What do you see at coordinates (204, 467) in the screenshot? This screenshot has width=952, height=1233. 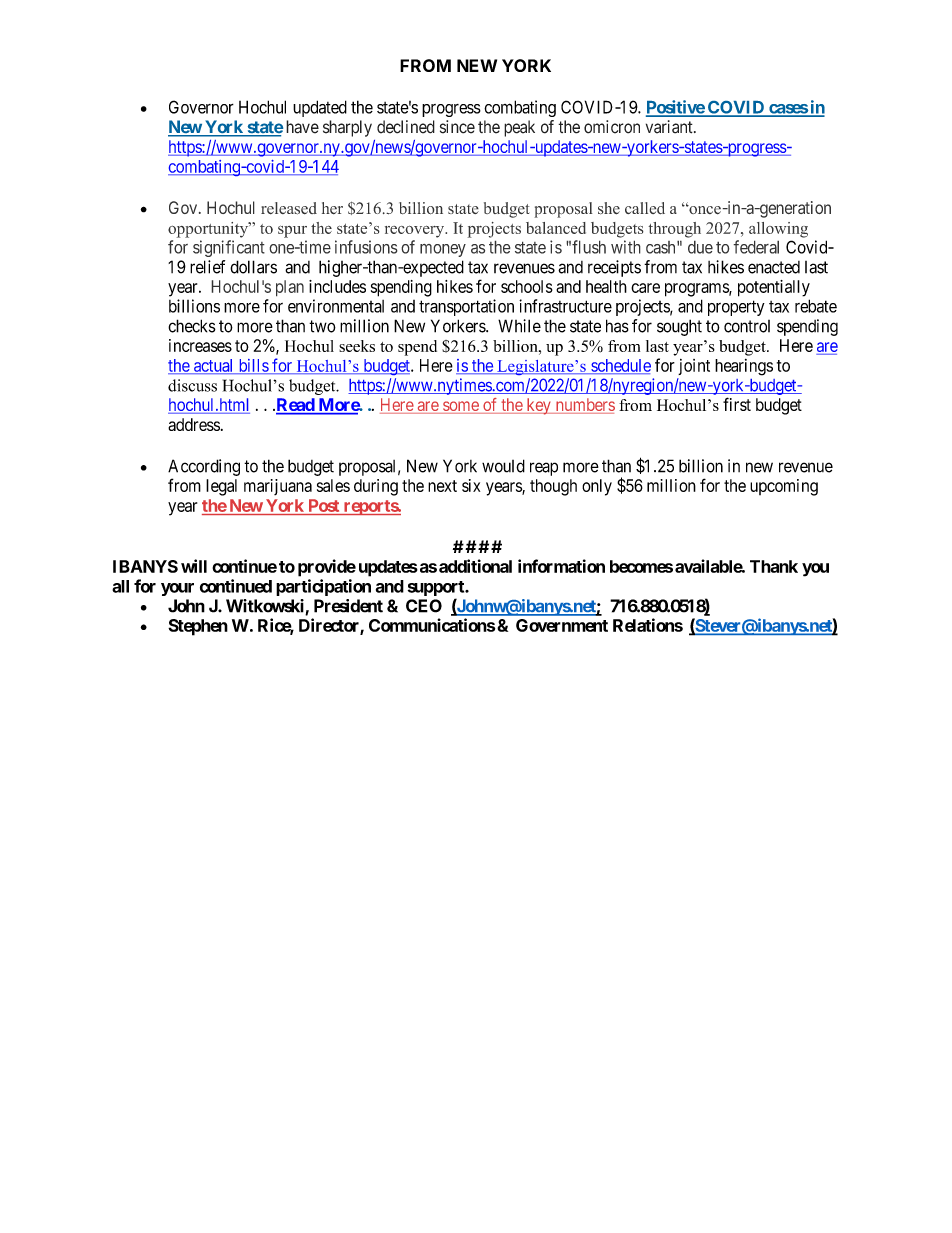 I see `According` at bounding box center [204, 467].
